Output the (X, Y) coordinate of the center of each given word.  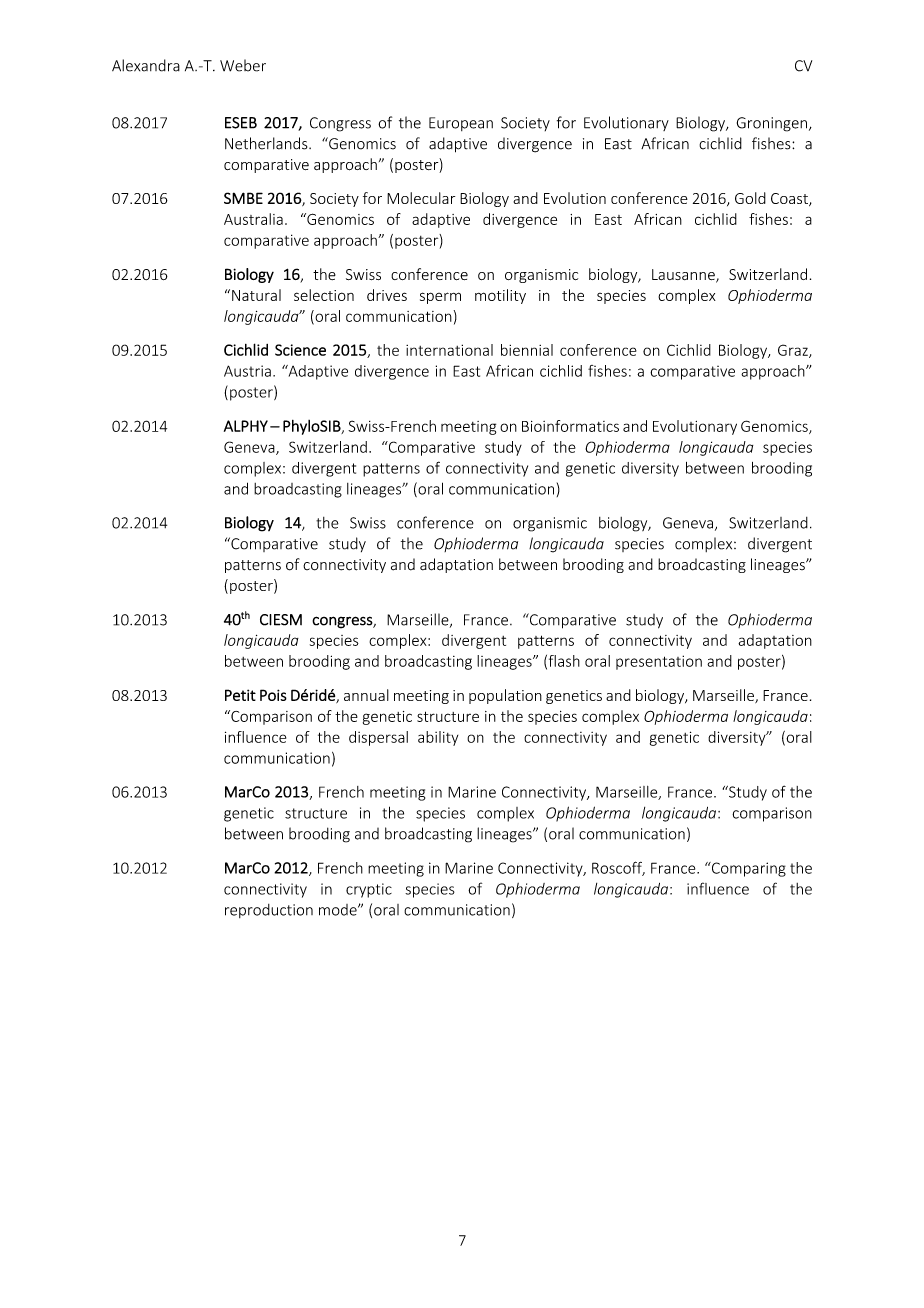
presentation (659, 662)
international (449, 350)
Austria (247, 371)
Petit (240, 695)
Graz (794, 351)
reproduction (269, 911)
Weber (243, 65)
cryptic (369, 890)
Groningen (772, 124)
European (461, 124)
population (505, 696)
